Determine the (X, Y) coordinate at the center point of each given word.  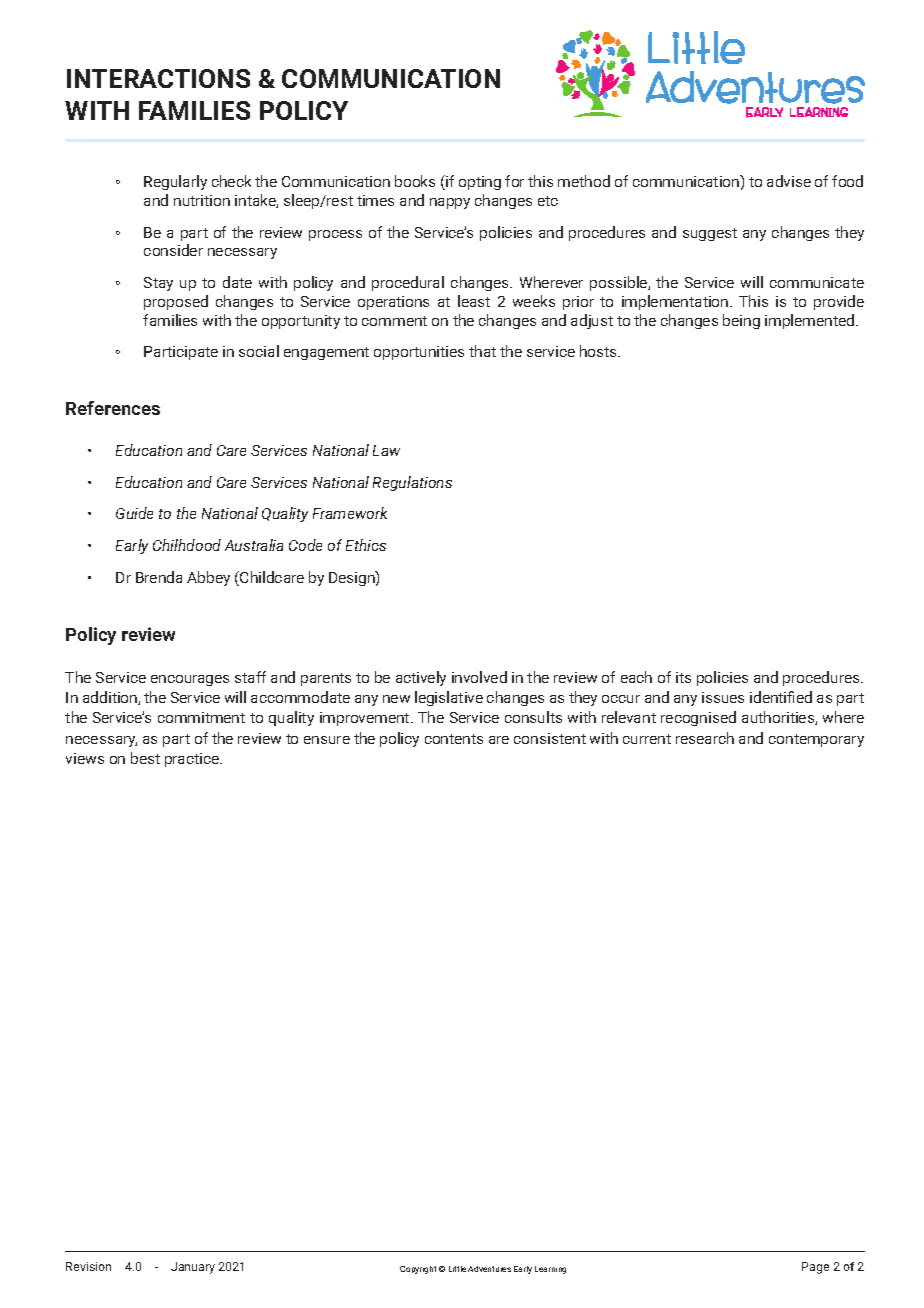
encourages (190, 680)
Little (457, 1269)
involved (479, 677)
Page (815, 1268)
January (193, 1268)
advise (789, 181)
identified (781, 697)
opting (480, 183)
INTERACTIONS (158, 78)
